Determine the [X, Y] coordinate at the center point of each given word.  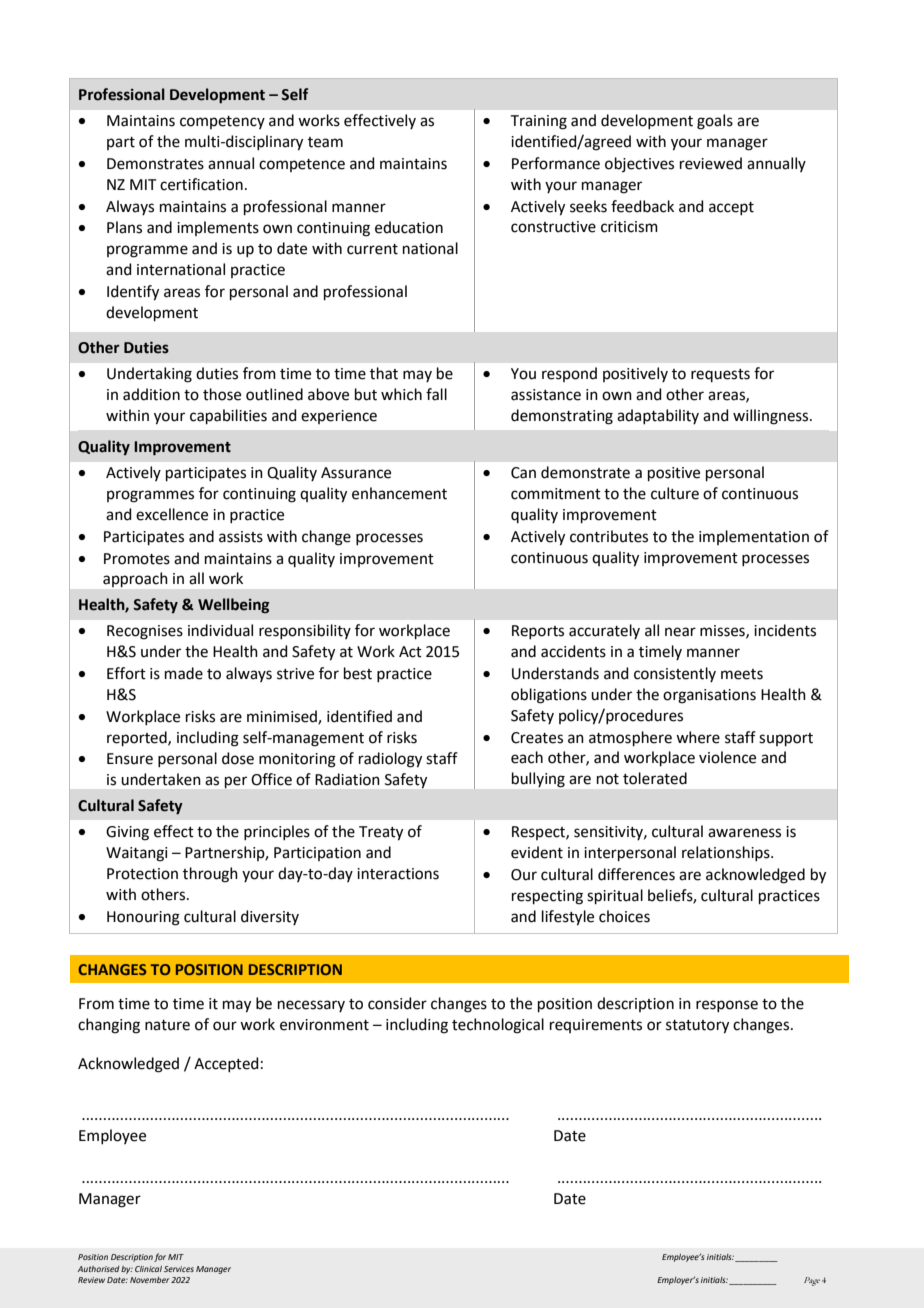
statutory [697, 1027]
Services [179, 1269]
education [409, 227]
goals [715, 122]
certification [201, 184]
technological [498, 1026]
